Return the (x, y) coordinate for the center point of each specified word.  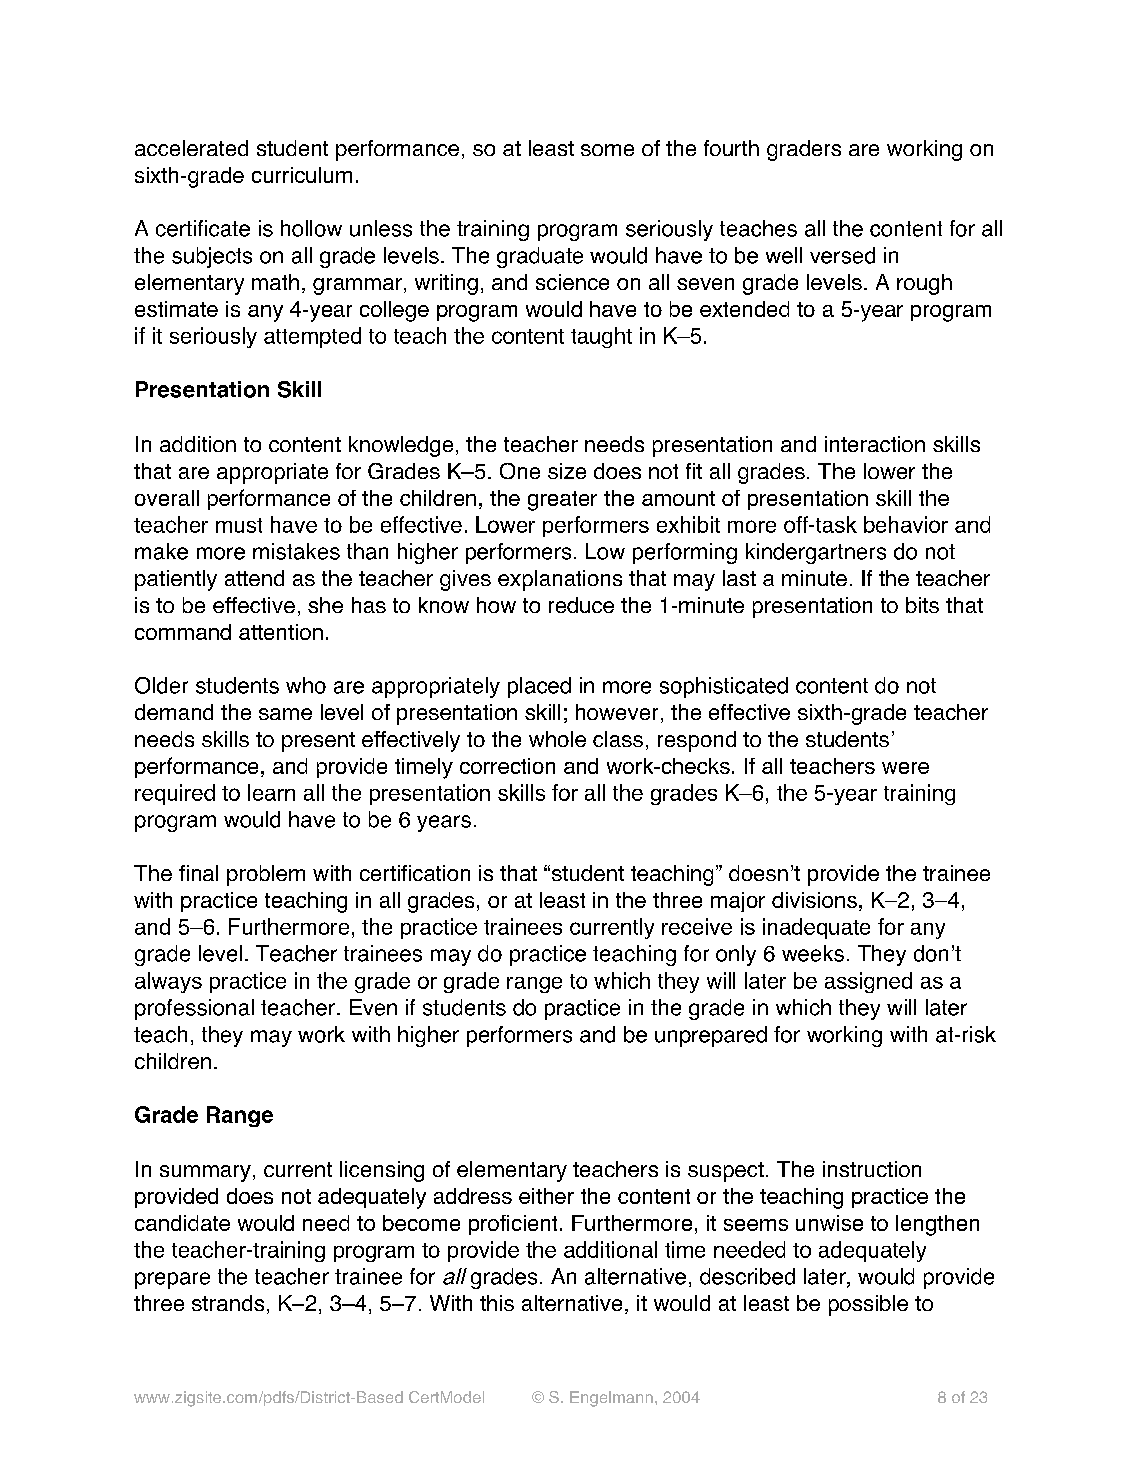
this (497, 1303)
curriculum (302, 175)
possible (868, 1305)
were (905, 768)
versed (842, 255)
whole (557, 739)
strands (228, 1303)
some (607, 150)
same (285, 714)
